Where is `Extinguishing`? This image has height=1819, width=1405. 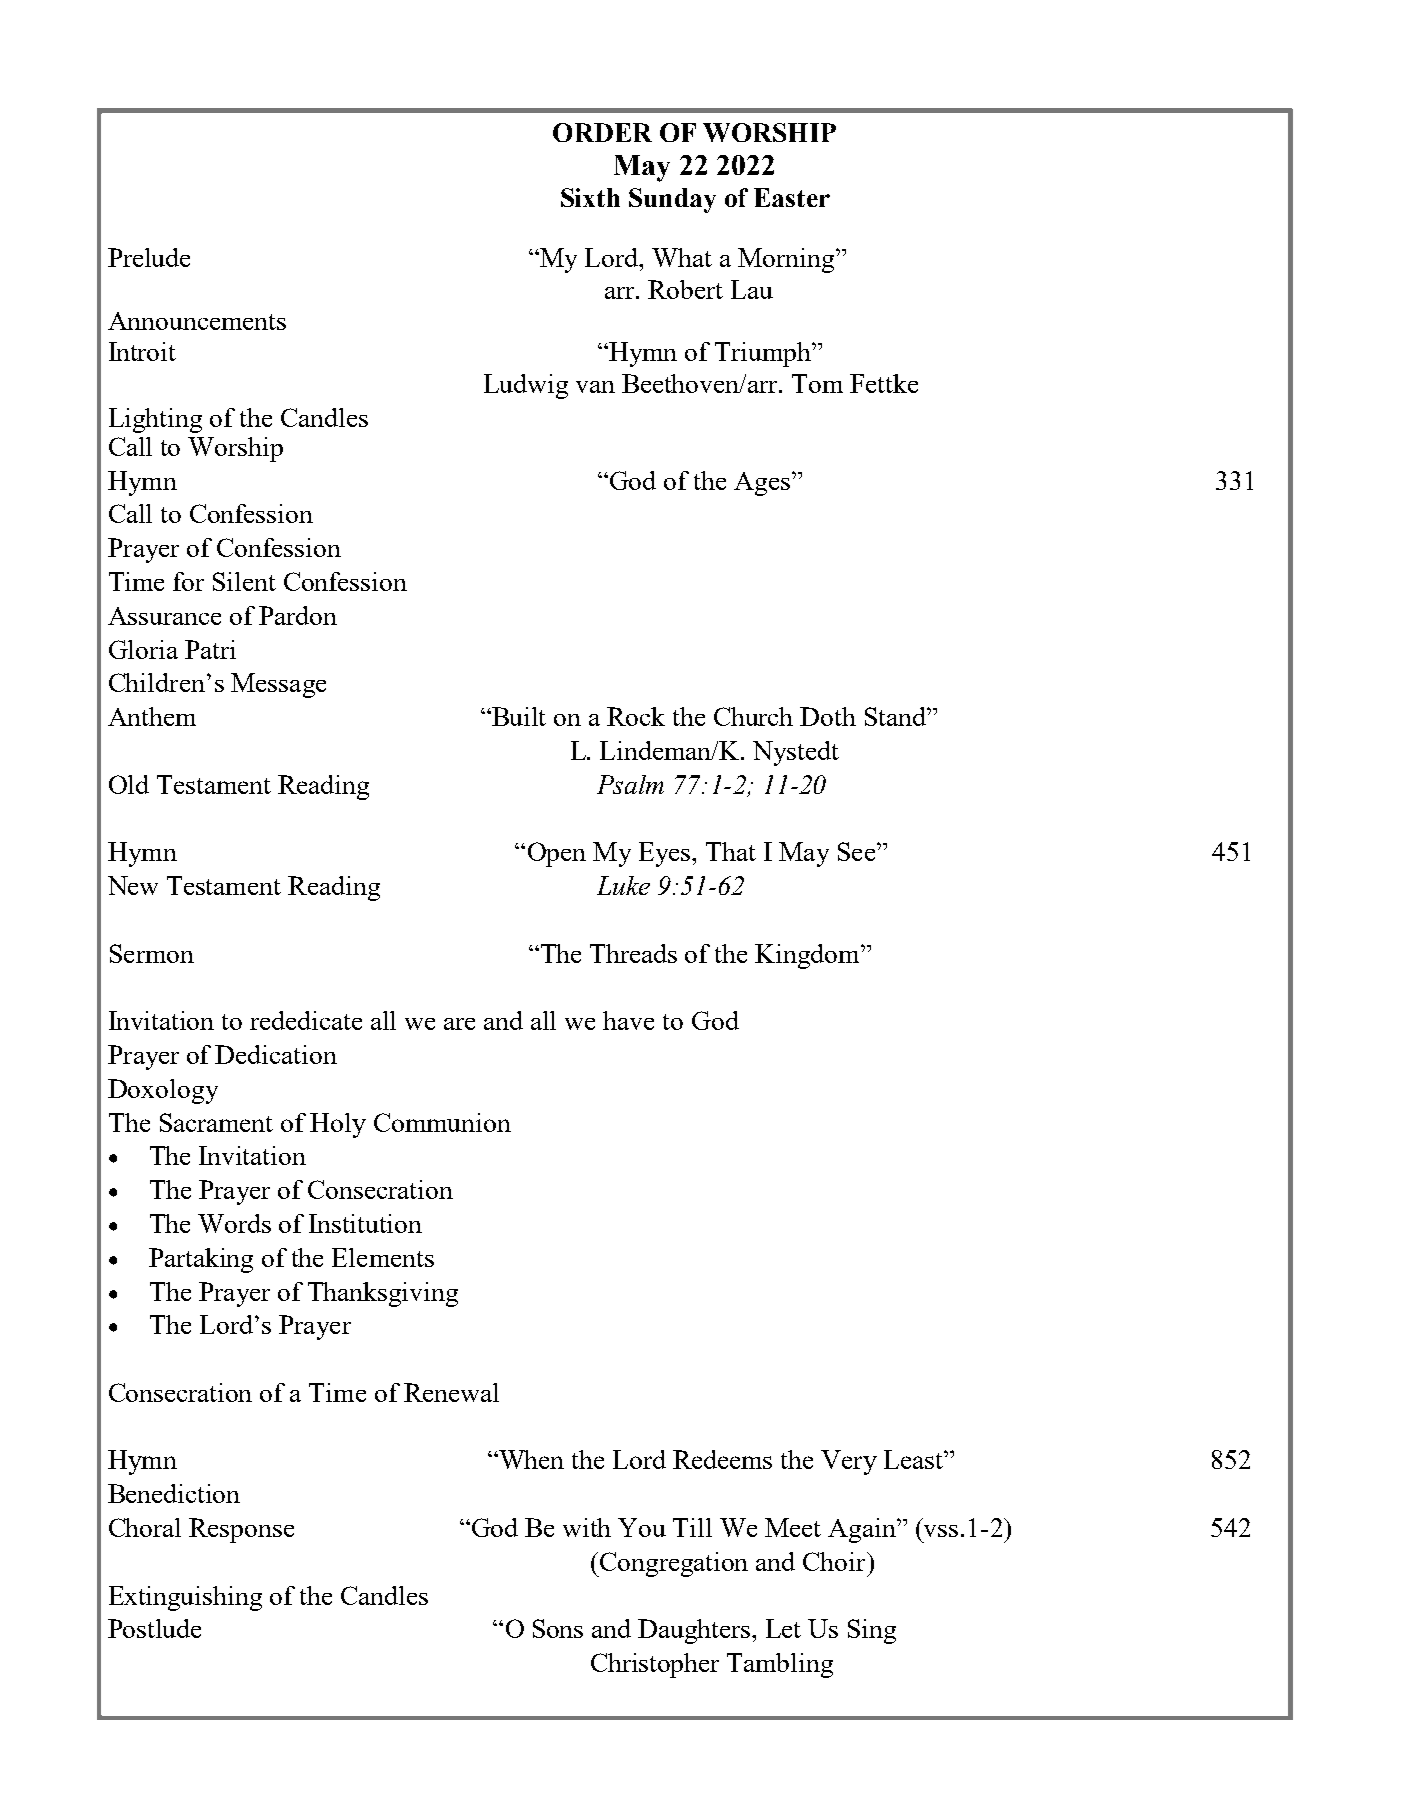 Extinguishing is located at coordinates (185, 1598).
